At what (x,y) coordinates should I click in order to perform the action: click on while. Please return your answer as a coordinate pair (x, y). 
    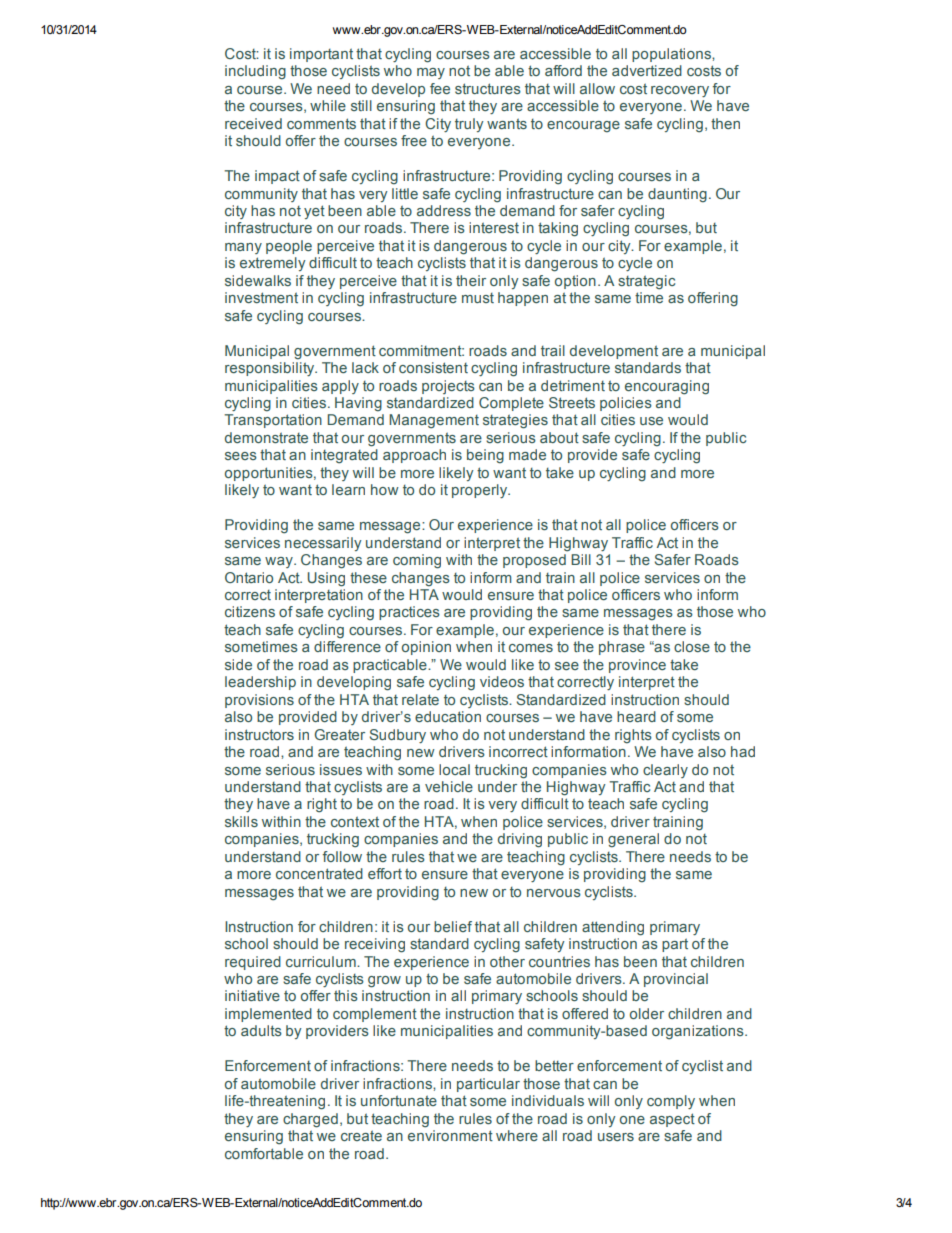
    Looking at the image, I should click on (328, 105).
